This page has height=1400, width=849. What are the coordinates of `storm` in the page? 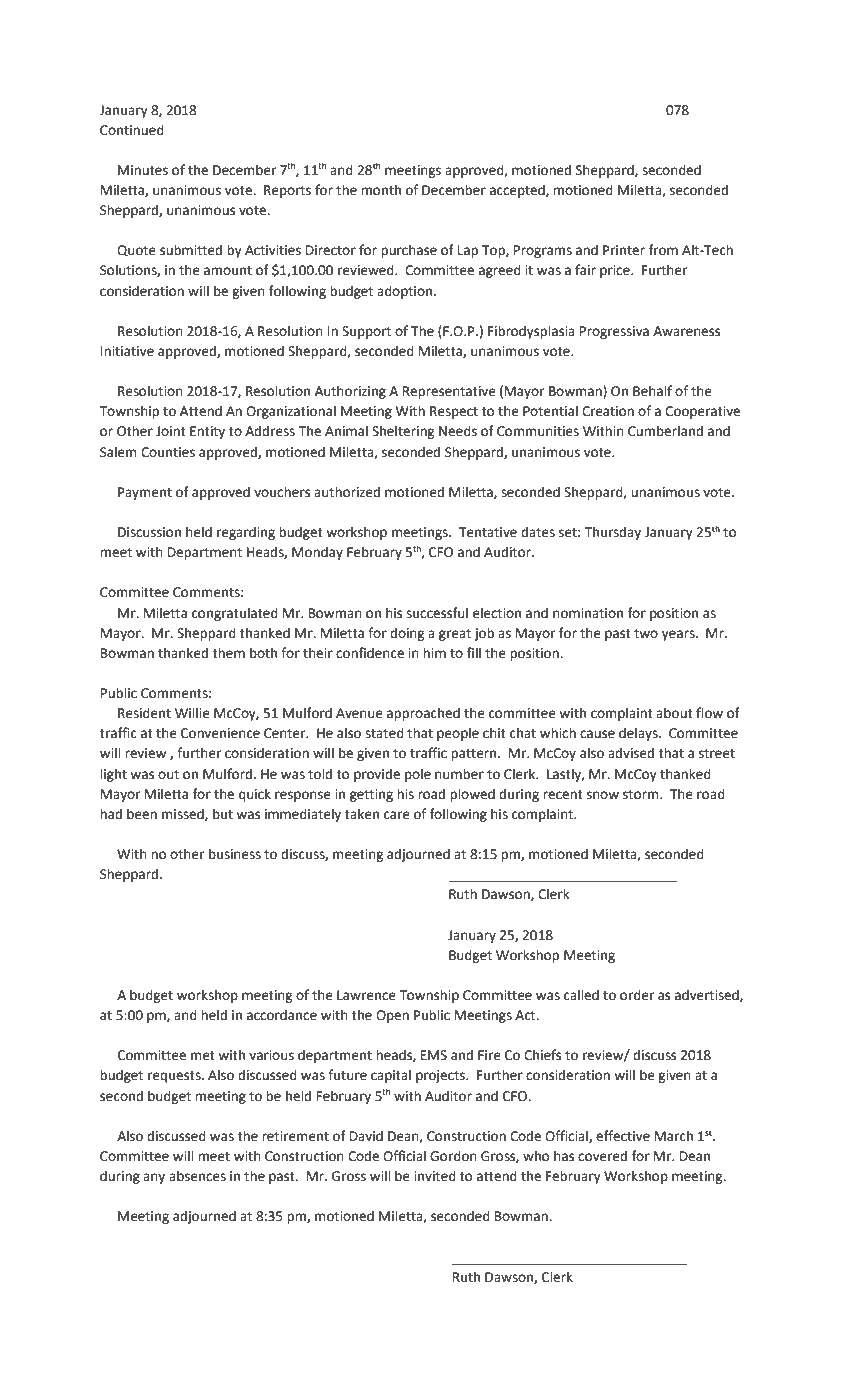 It's located at (642, 795).
